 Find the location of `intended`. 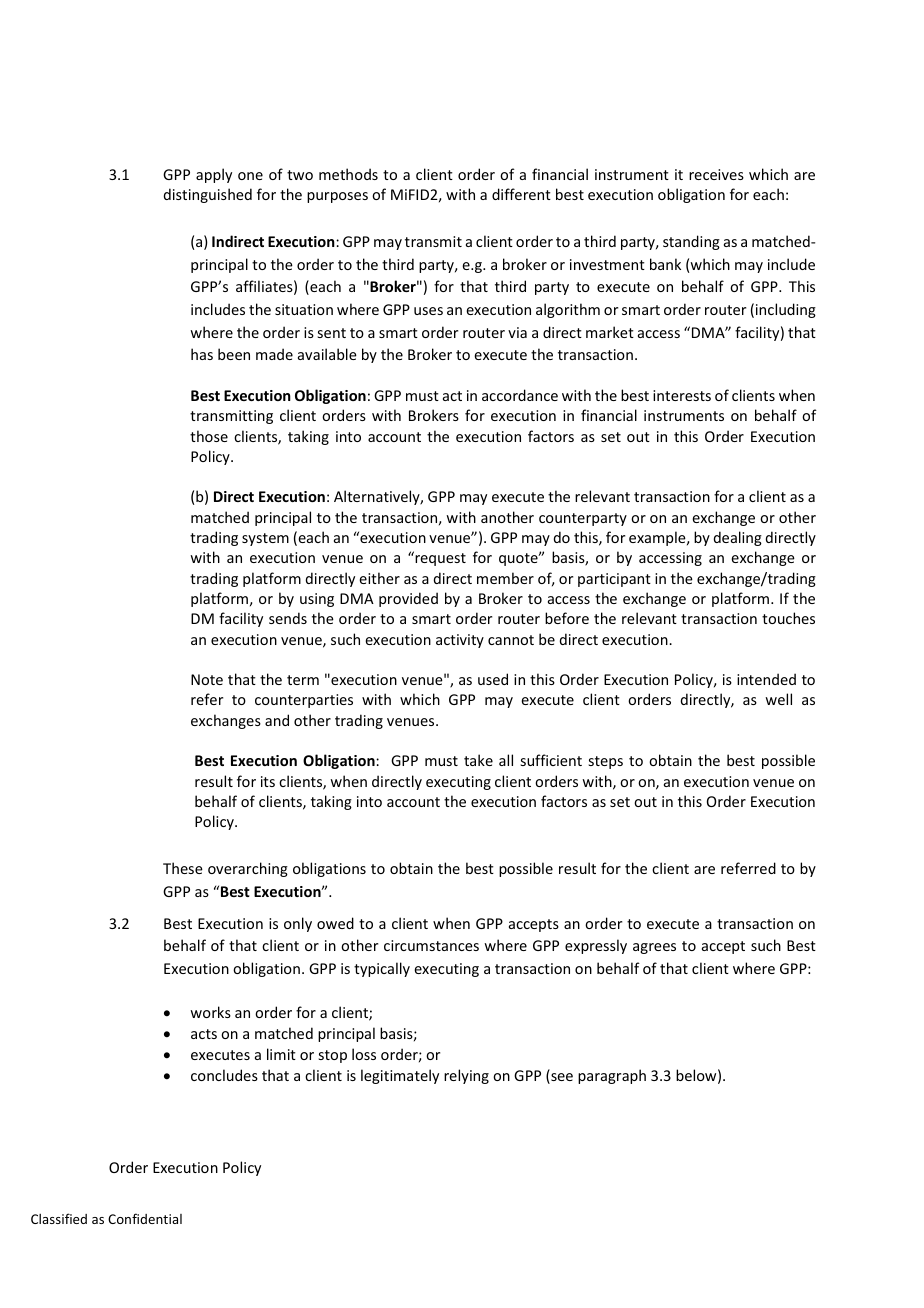

intended is located at coordinates (766, 679).
